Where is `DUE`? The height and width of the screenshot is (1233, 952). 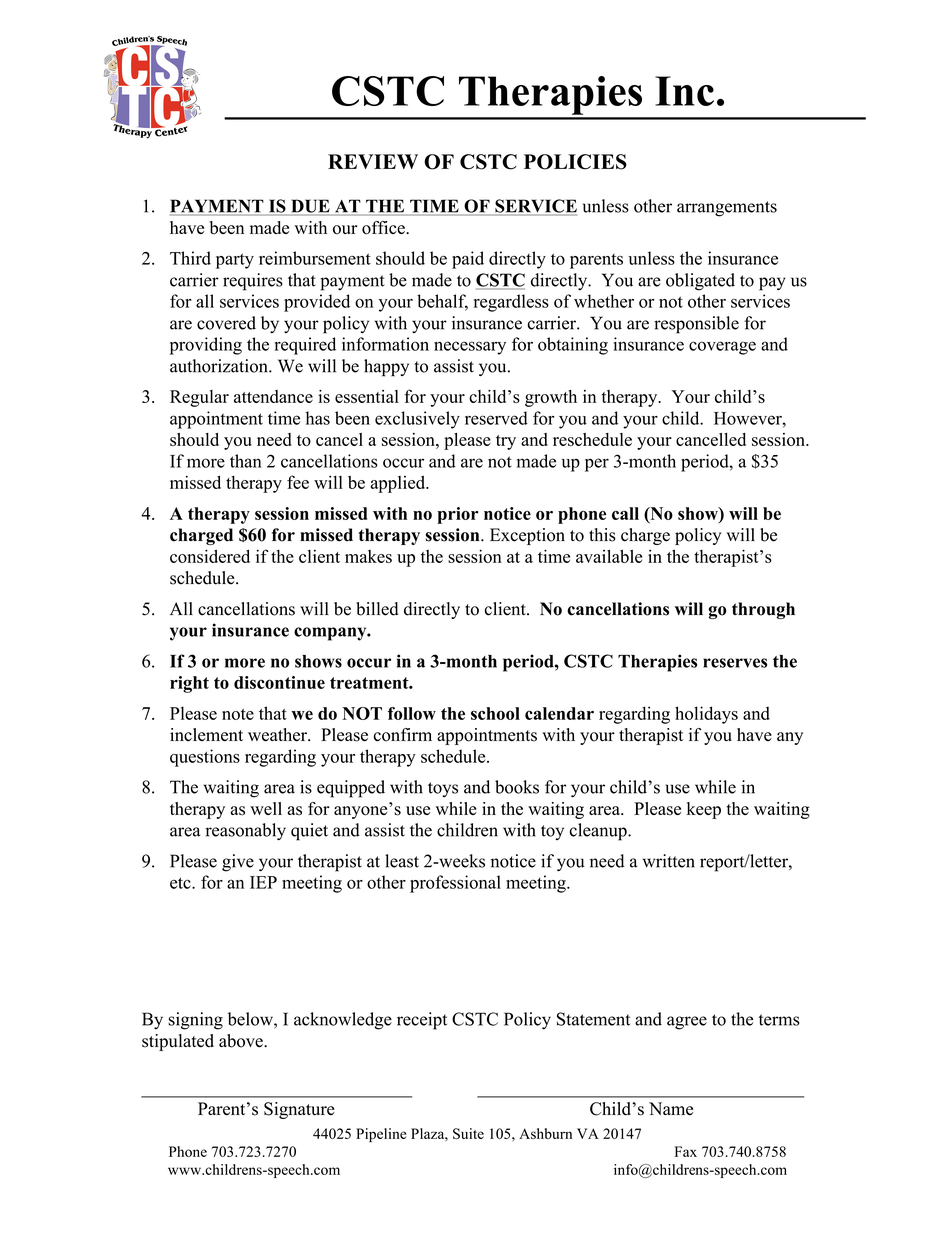
DUE is located at coordinates (310, 207).
